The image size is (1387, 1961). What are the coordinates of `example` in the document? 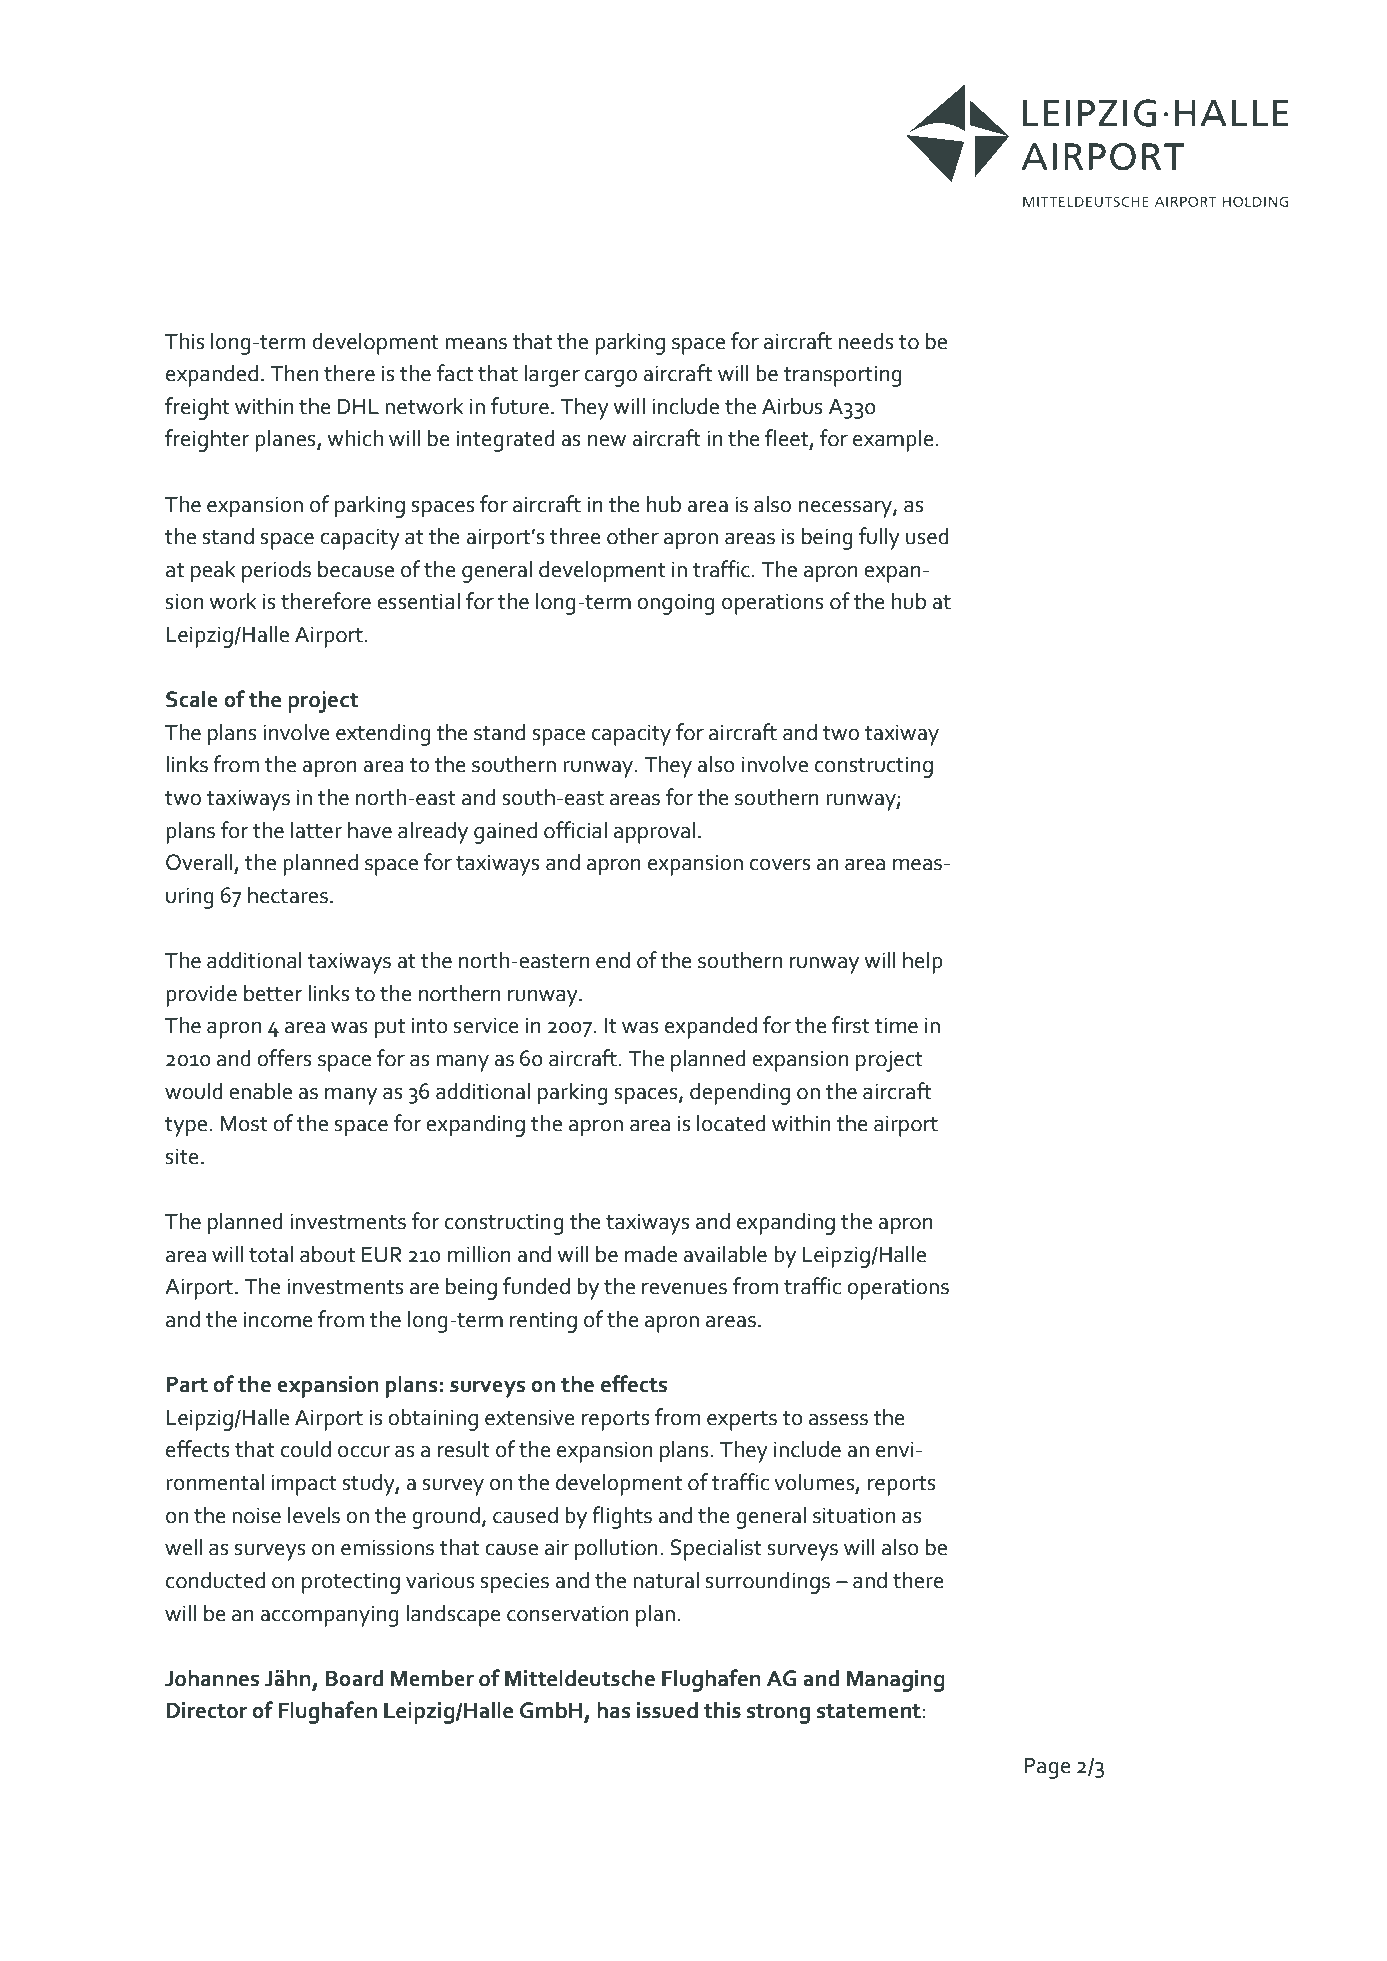 It's located at (893, 440).
